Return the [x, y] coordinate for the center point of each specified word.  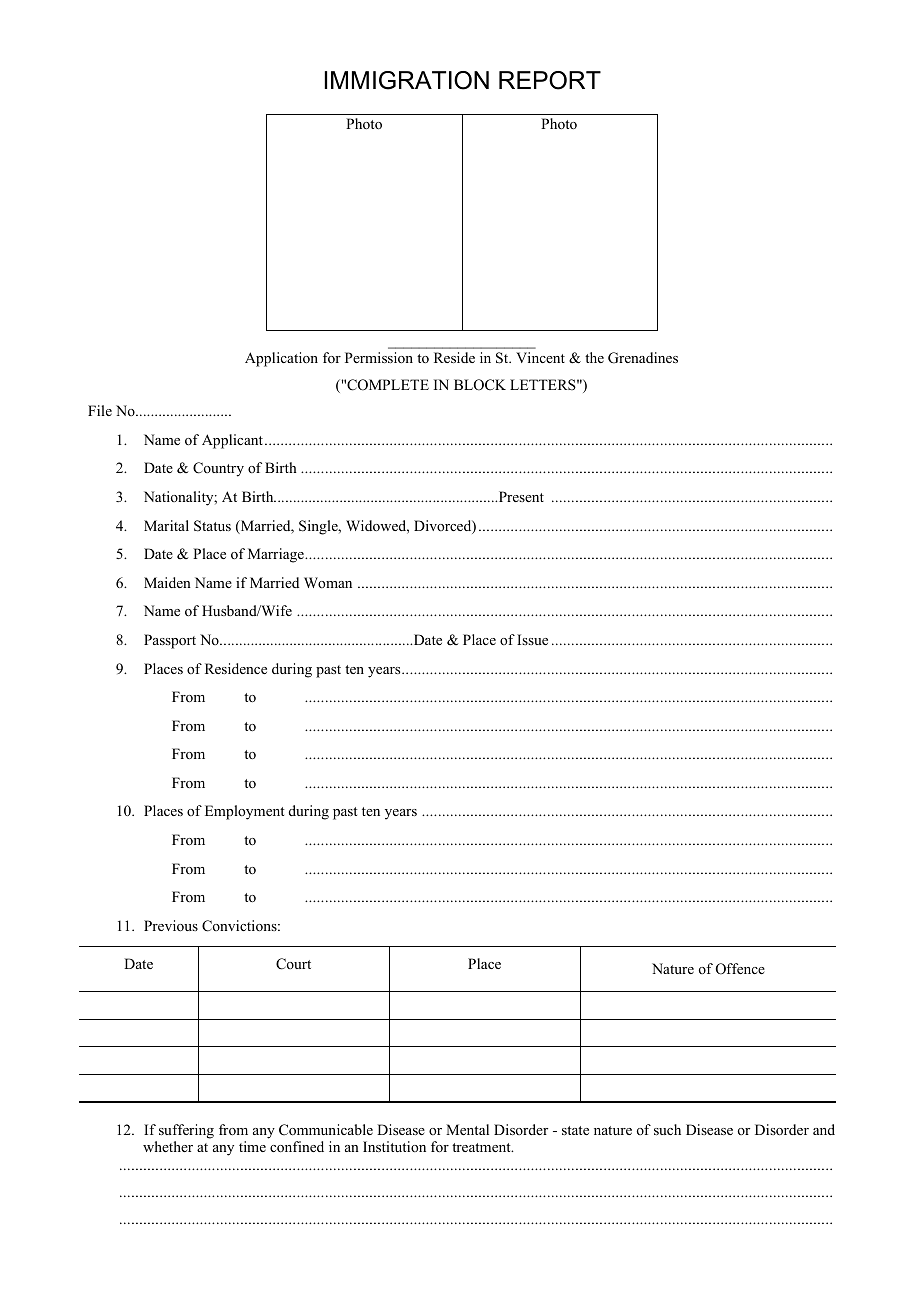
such [667, 1129]
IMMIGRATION [407, 80]
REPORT [550, 80]
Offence [740, 969]
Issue [532, 639]
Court [293, 964]
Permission [379, 357]
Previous [171, 925]
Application [281, 359]
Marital [166, 525]
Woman [328, 582]
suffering [186, 1131]
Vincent [540, 357]
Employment [245, 812]
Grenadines [643, 358]
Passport [170, 641]
